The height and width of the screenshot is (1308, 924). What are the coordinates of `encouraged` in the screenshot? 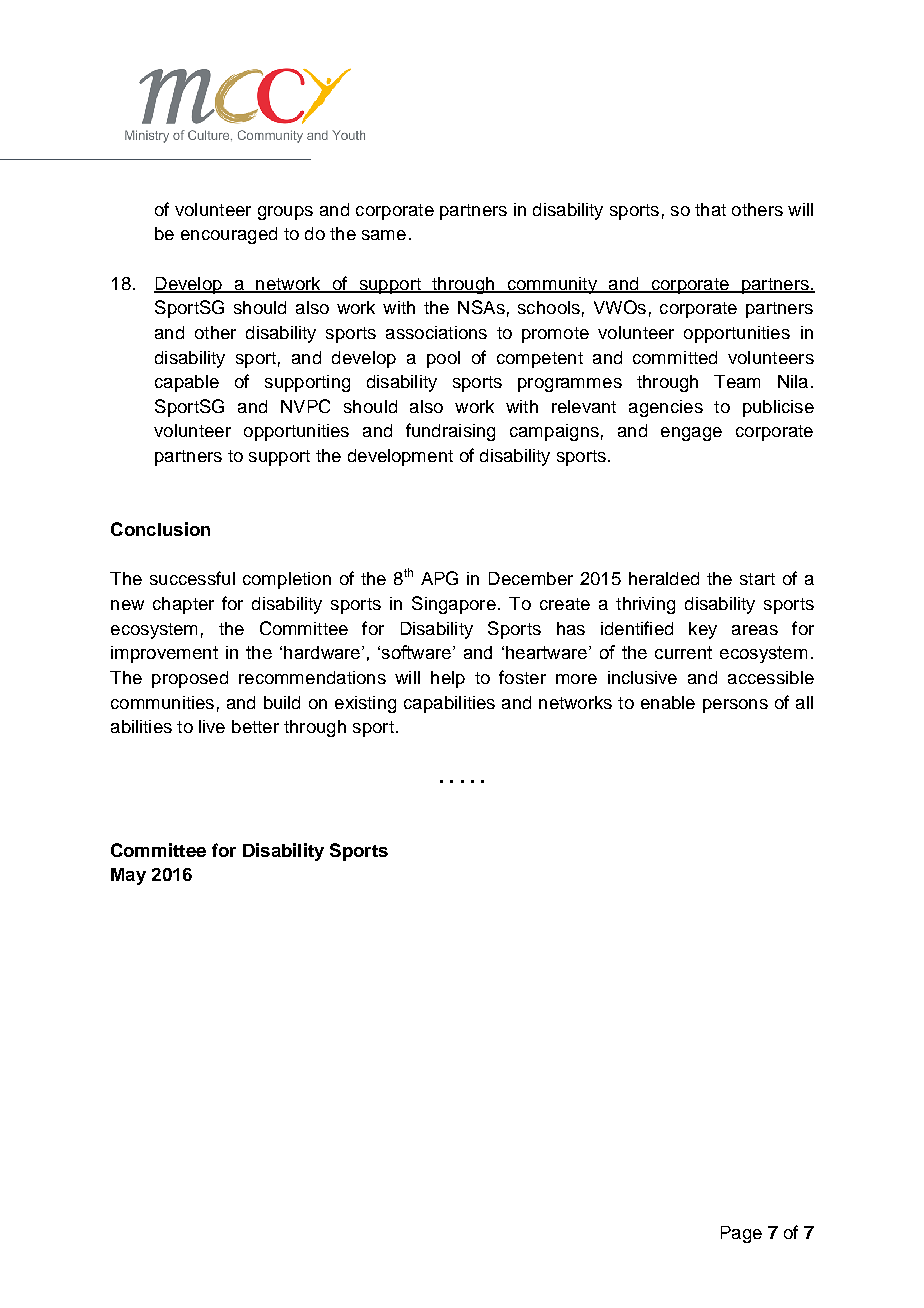 It's located at (229, 235).
